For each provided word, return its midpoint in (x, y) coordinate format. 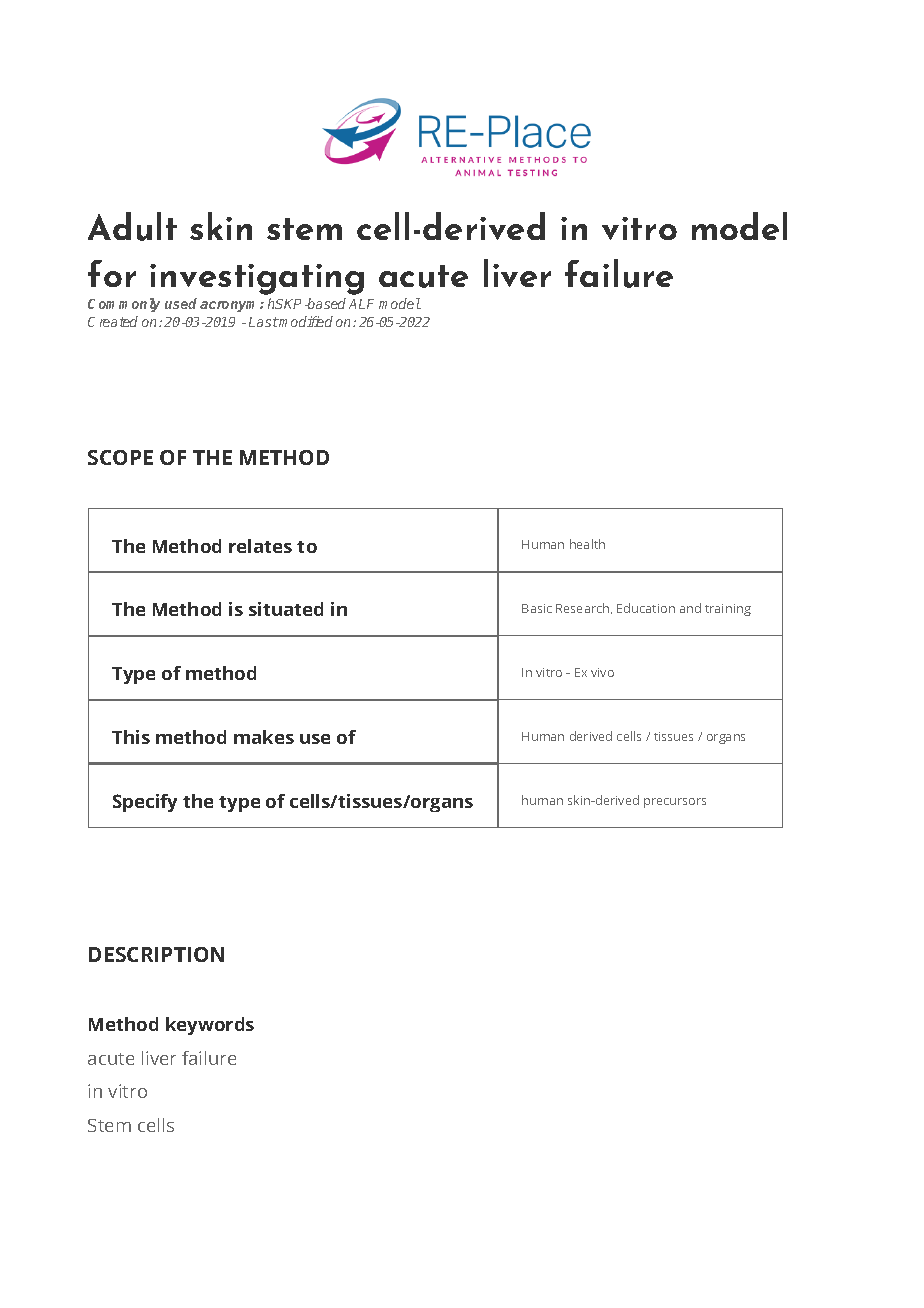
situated (286, 609)
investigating (257, 279)
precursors (675, 803)
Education (646, 608)
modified (305, 321)
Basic (537, 608)
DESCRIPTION (156, 954)
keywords (210, 1026)
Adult (132, 226)
